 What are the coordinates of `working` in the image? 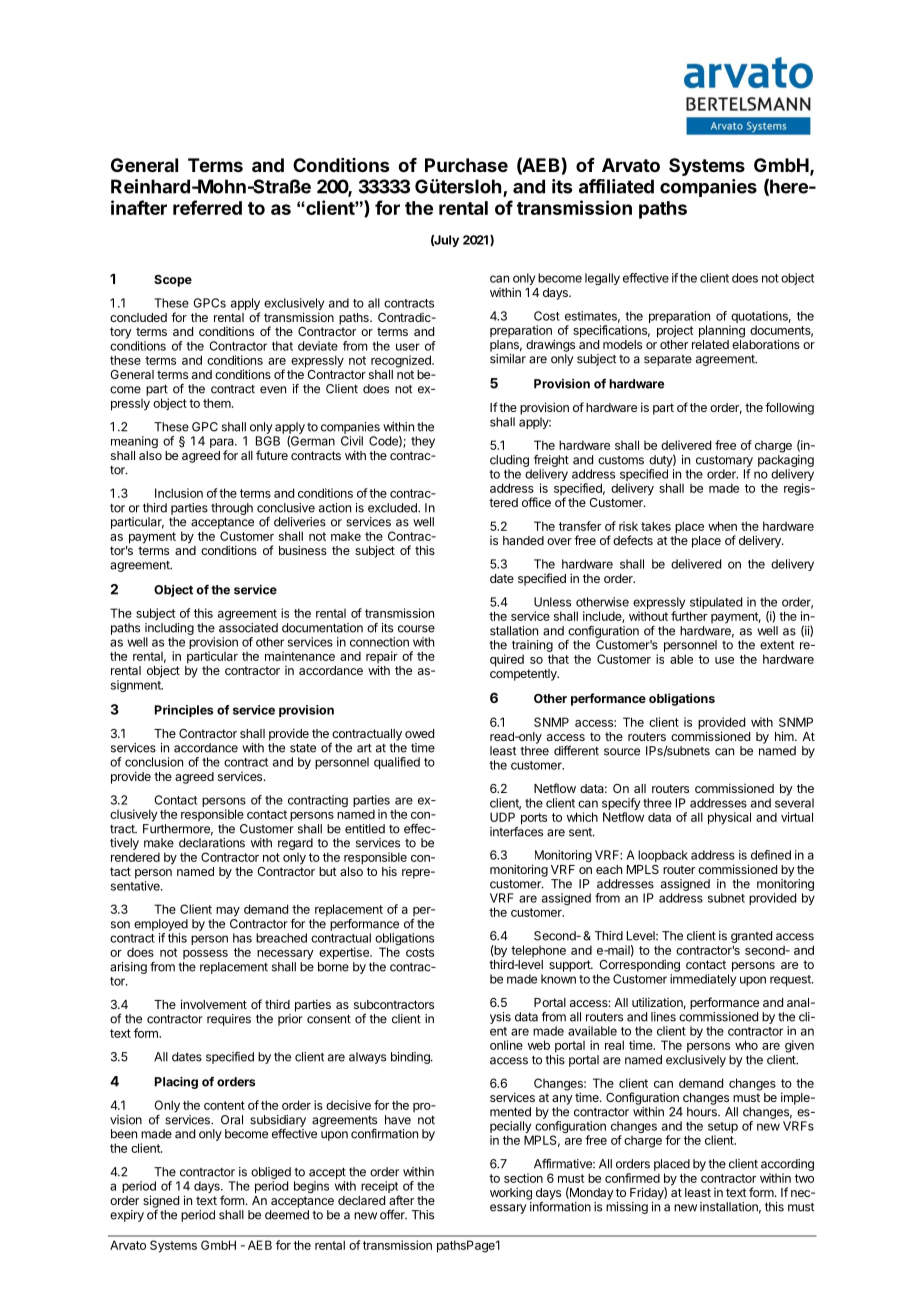 It's located at (511, 1193).
